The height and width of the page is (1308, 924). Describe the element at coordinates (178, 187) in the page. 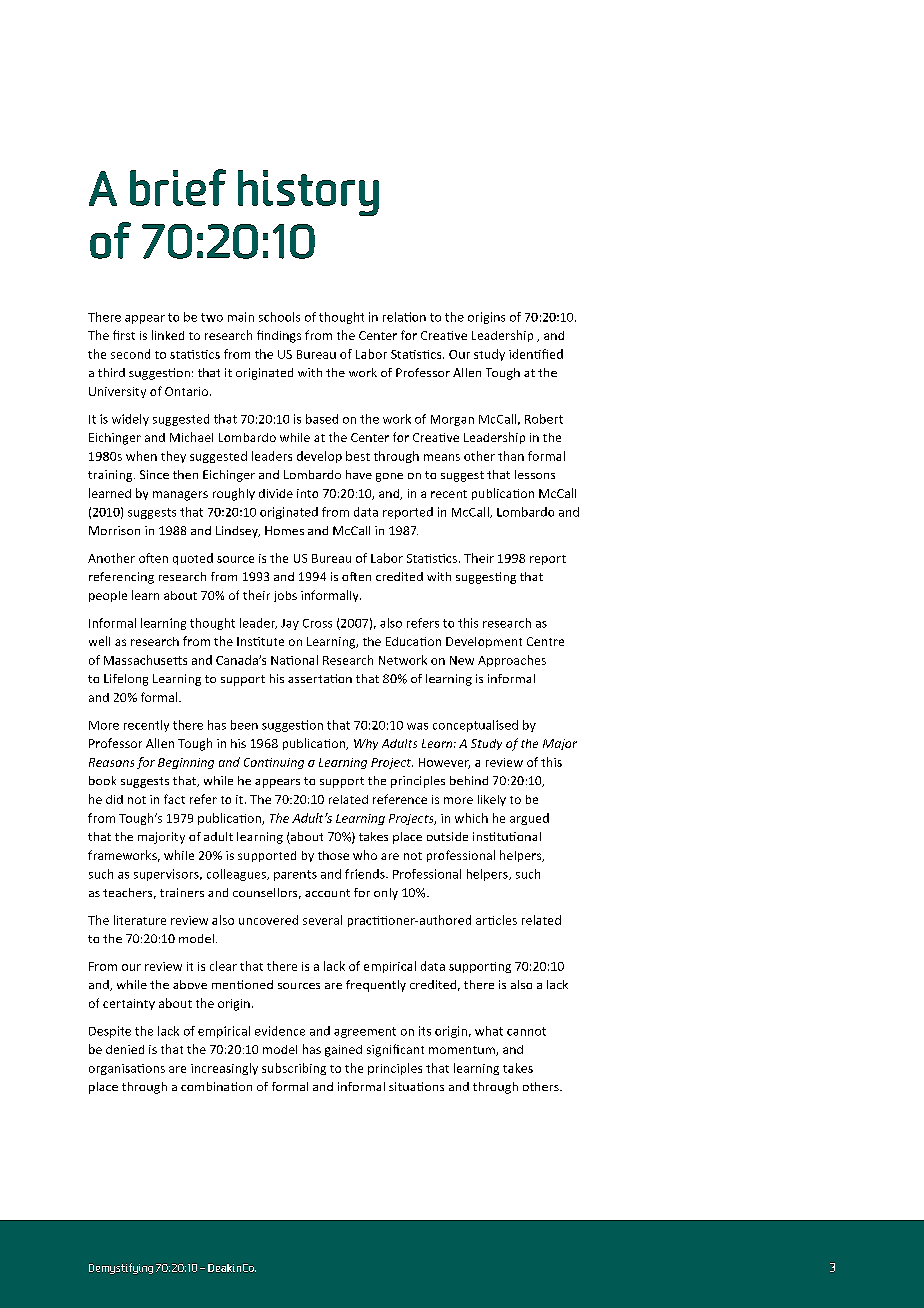

I see `brief` at that location.
